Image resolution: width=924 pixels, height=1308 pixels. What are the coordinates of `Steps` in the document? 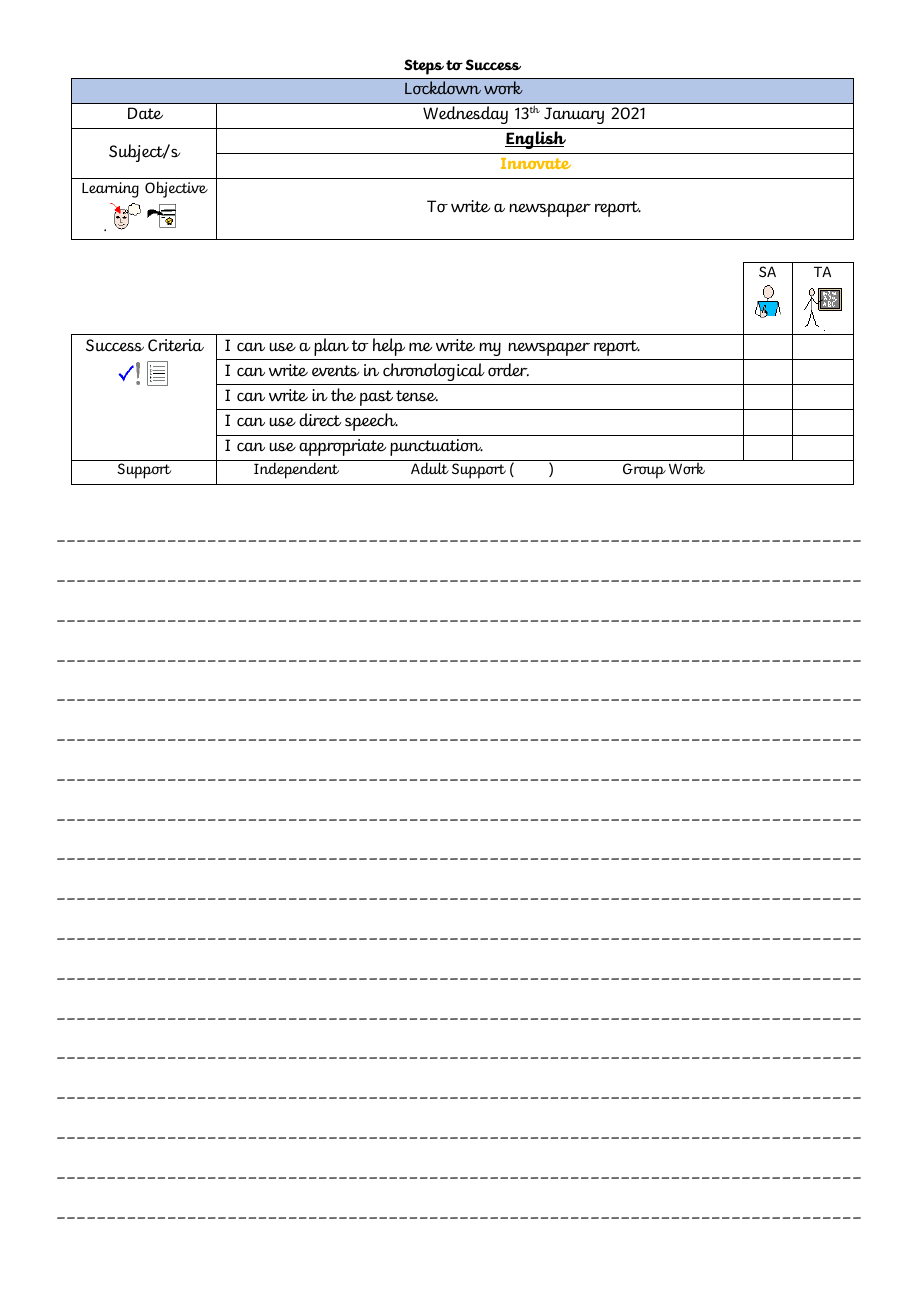 It's located at (424, 67).
